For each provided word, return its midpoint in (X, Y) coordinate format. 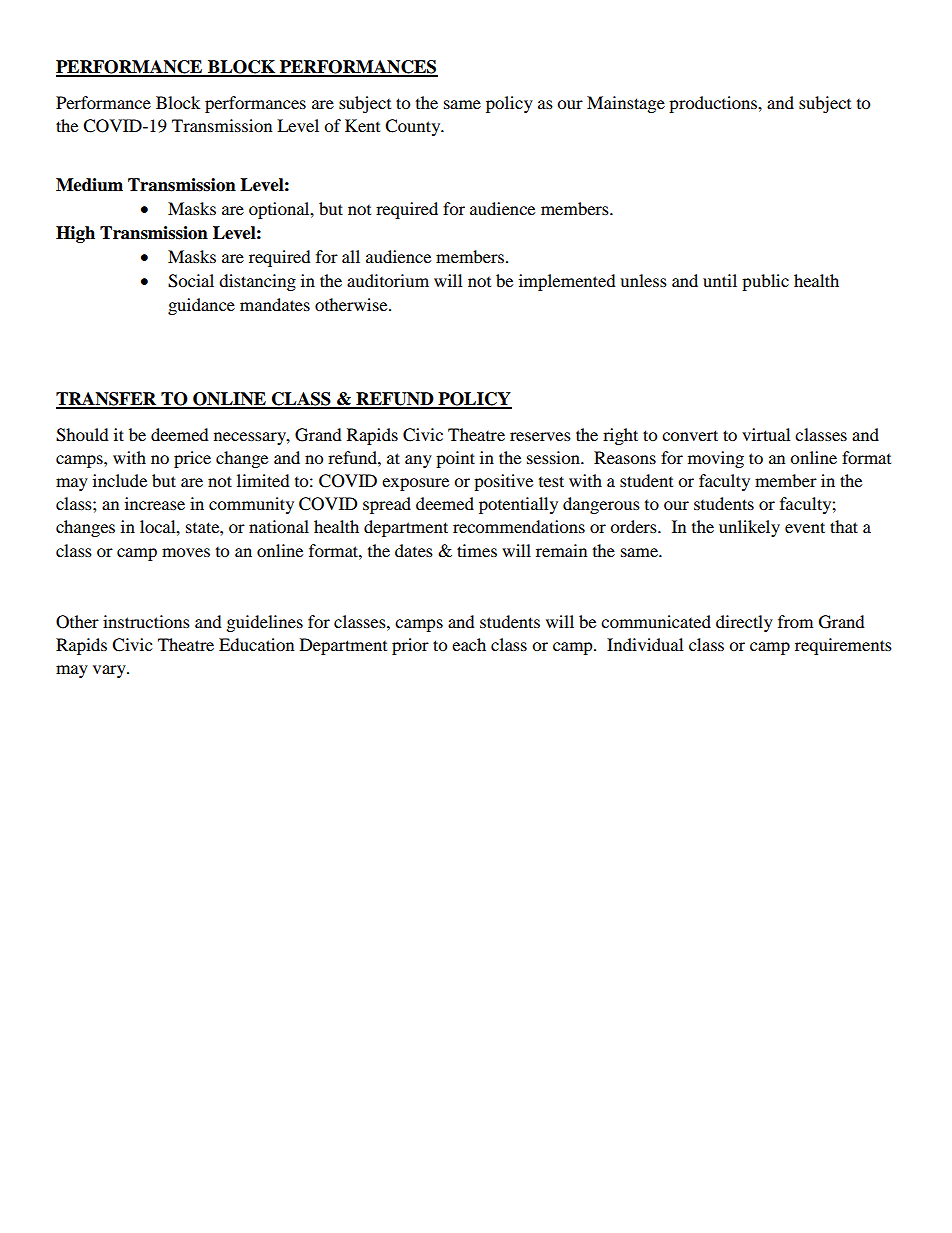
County (414, 127)
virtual (766, 434)
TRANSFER (107, 400)
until (720, 280)
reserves (540, 436)
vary (110, 671)
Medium (89, 185)
